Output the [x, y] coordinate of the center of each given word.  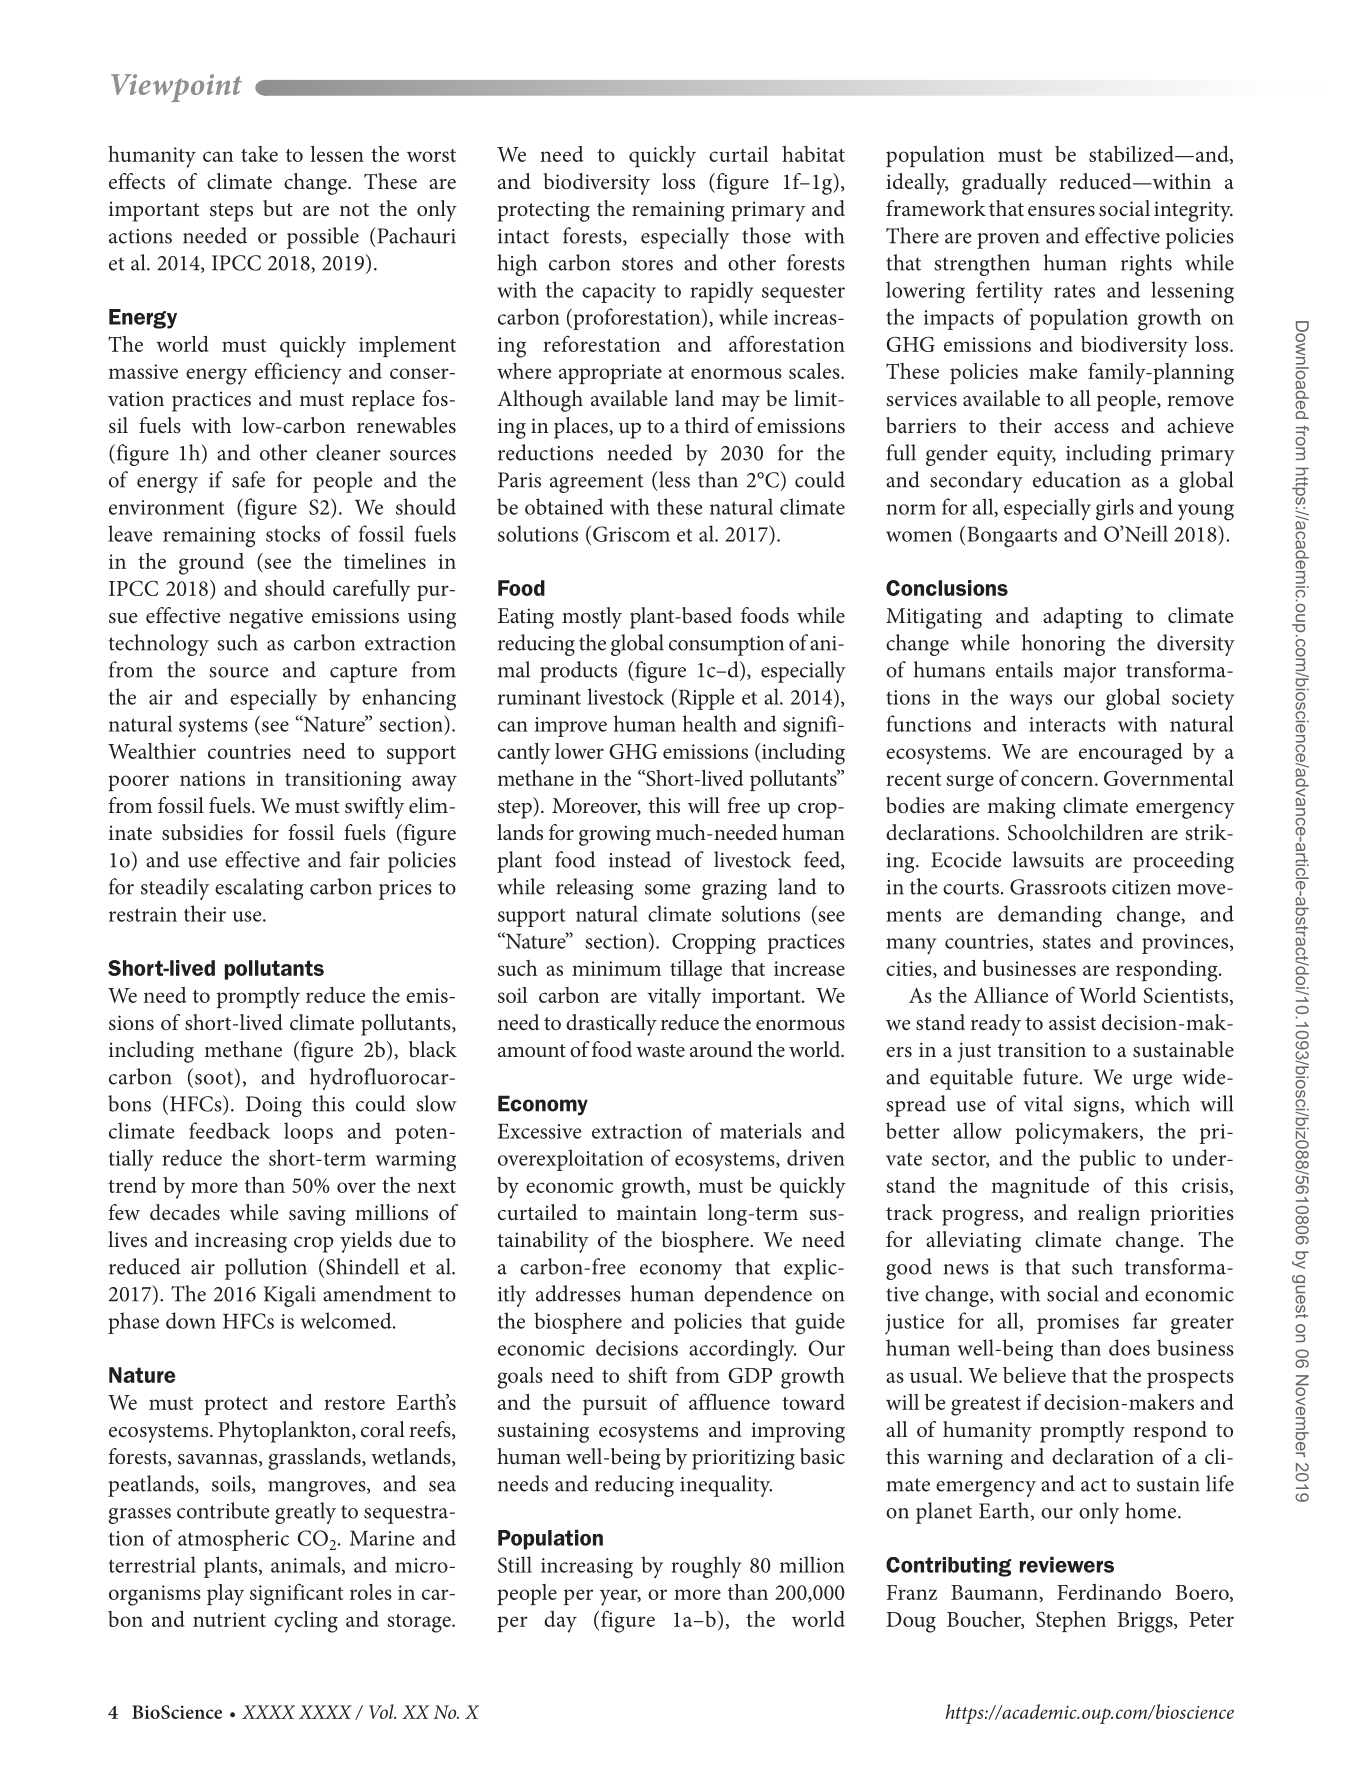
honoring [1063, 645]
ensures [1061, 211]
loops [308, 1133]
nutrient [229, 1619]
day [560, 1622]
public [1107, 1160]
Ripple [705, 699]
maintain [656, 1212]
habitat [813, 154]
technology [159, 645]
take [259, 154]
